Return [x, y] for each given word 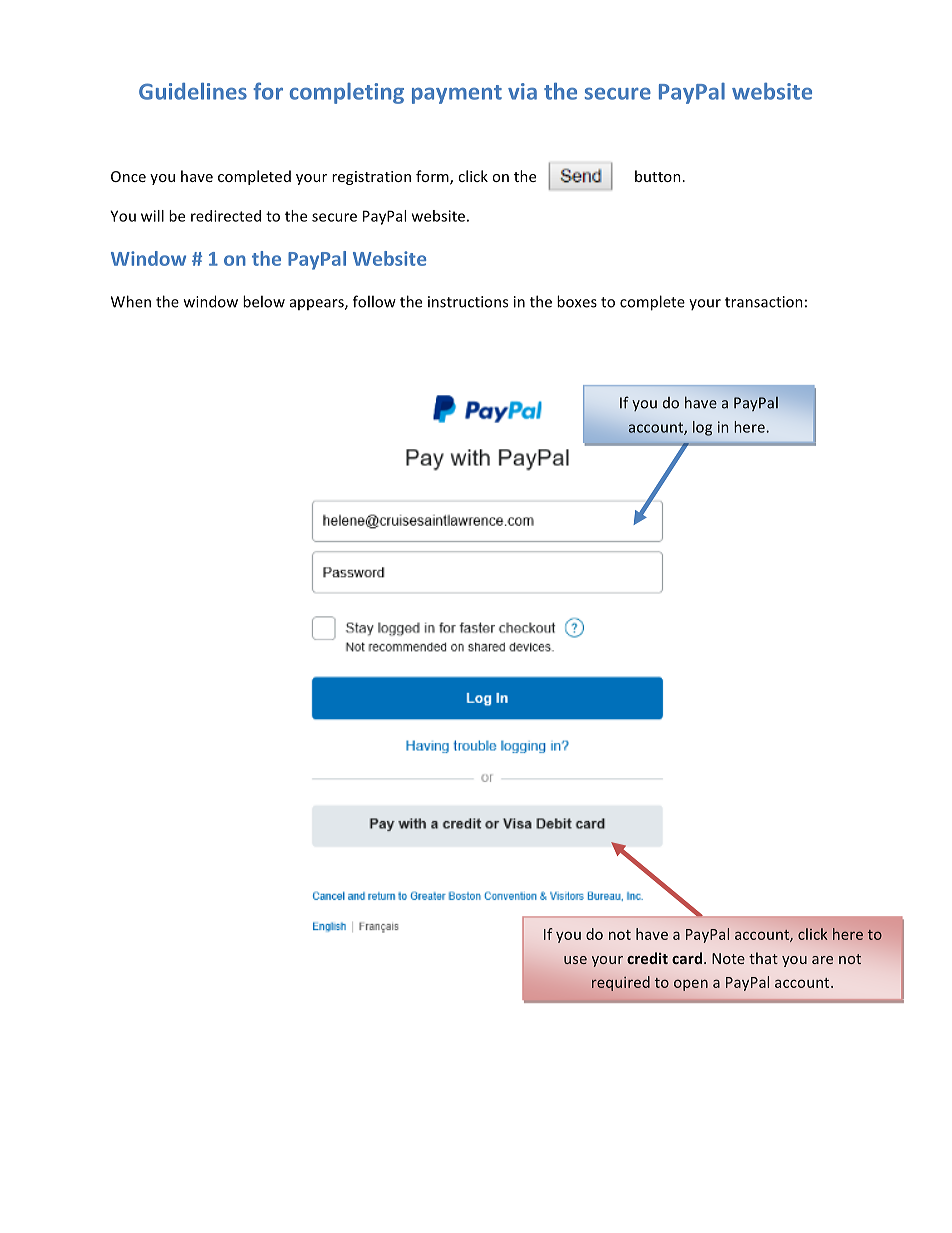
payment [457, 94]
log [702, 428]
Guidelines [193, 91]
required [621, 983]
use [575, 960]
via [522, 91]
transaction [764, 302]
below [264, 301]
